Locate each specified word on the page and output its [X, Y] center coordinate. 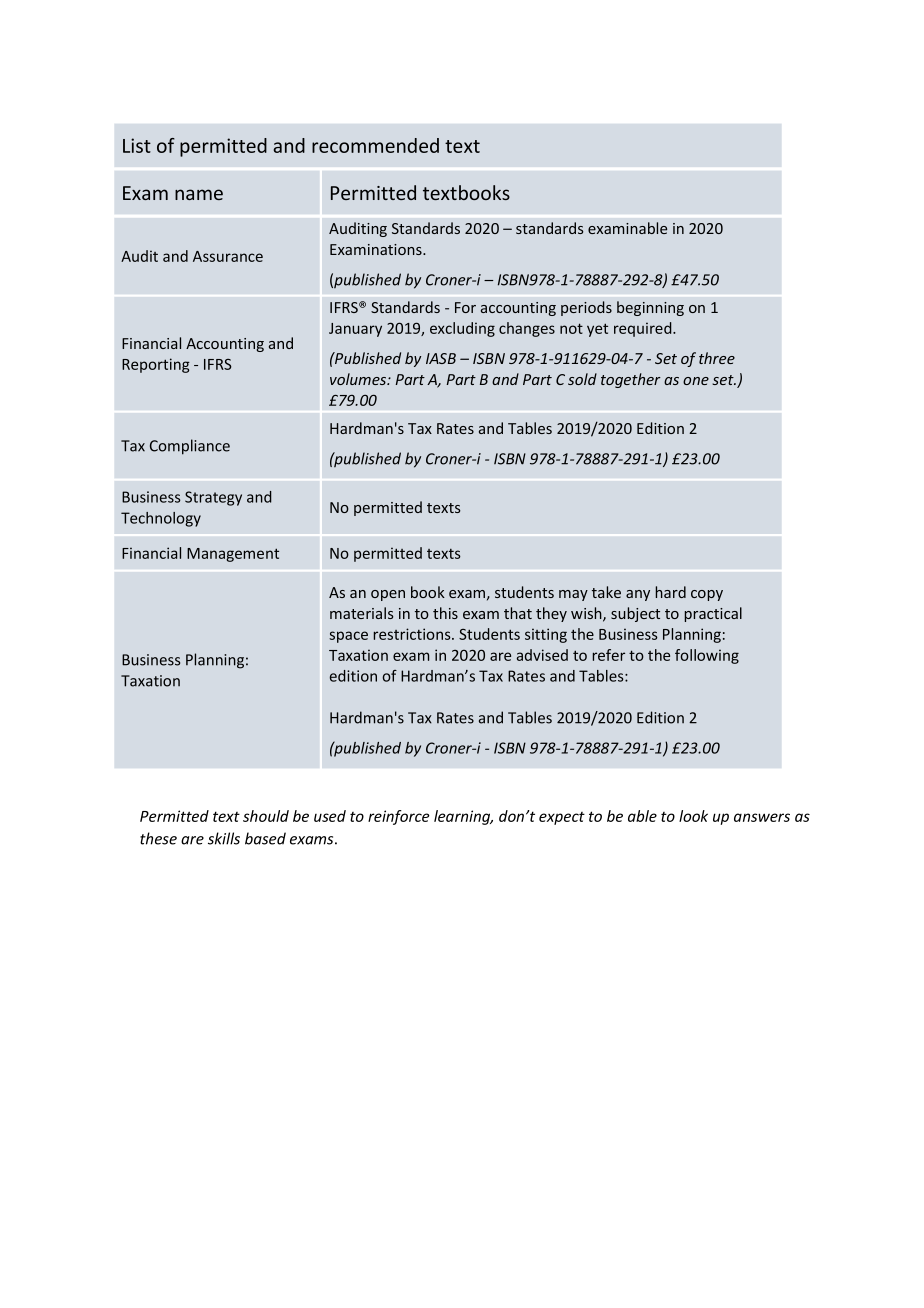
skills [224, 838]
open [388, 595]
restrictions [413, 634]
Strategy [213, 498]
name [199, 194]
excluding [462, 329]
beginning [650, 308]
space [348, 637]
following [707, 656]
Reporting [156, 365]
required [644, 329]
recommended [375, 145]
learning [463, 817]
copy [707, 595]
